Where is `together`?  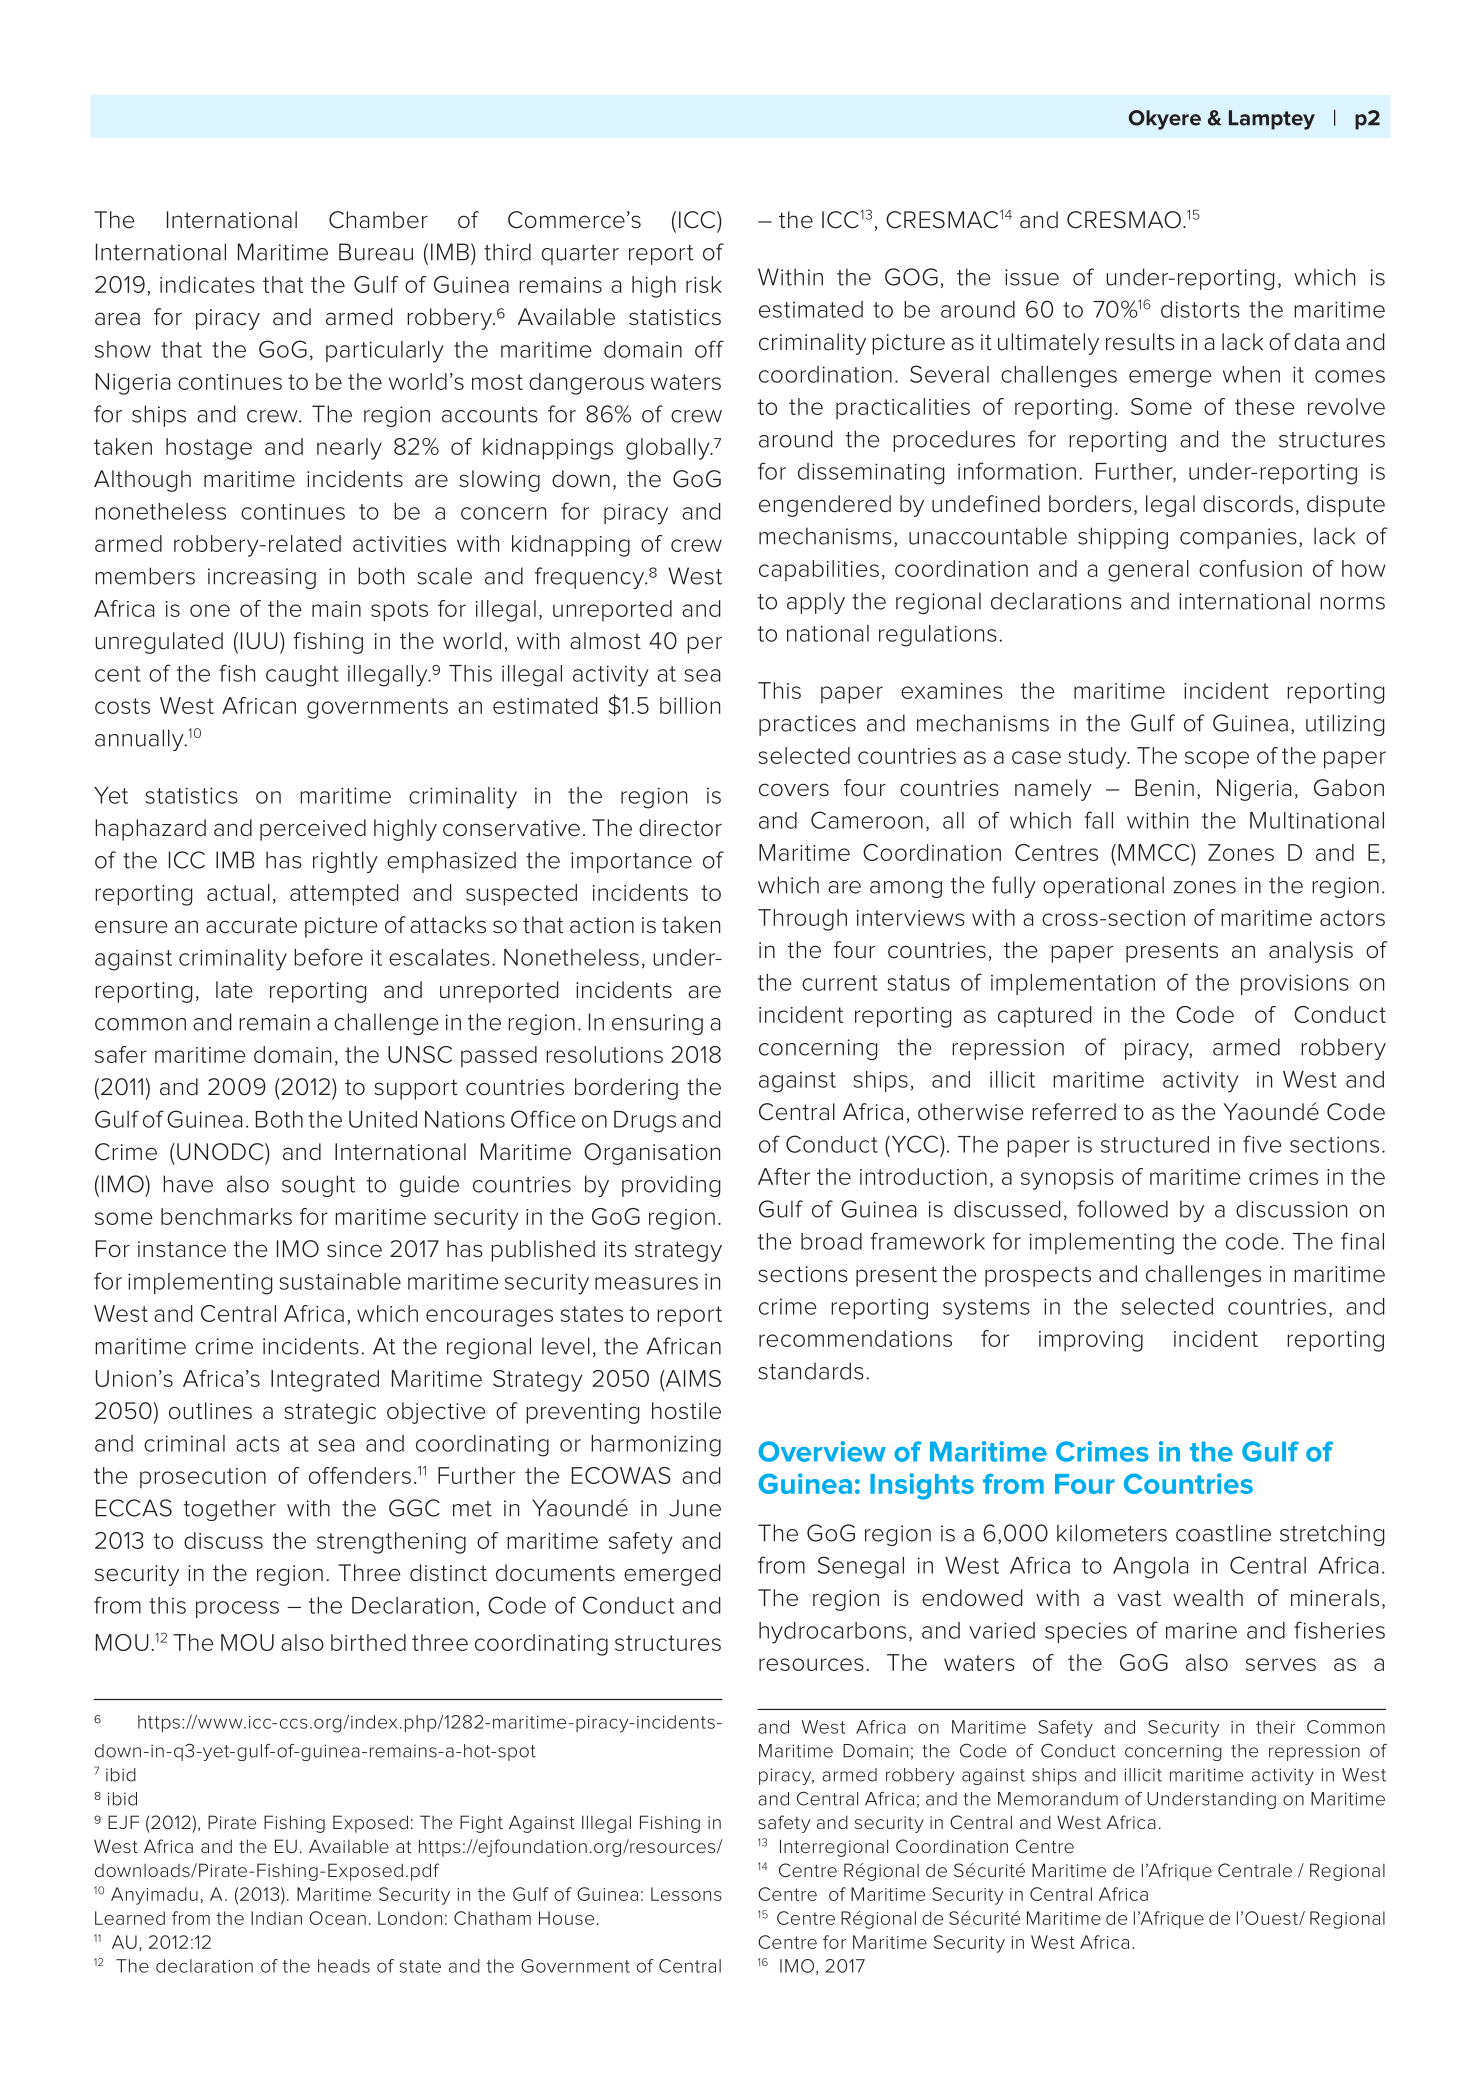 together is located at coordinates (230, 1510).
